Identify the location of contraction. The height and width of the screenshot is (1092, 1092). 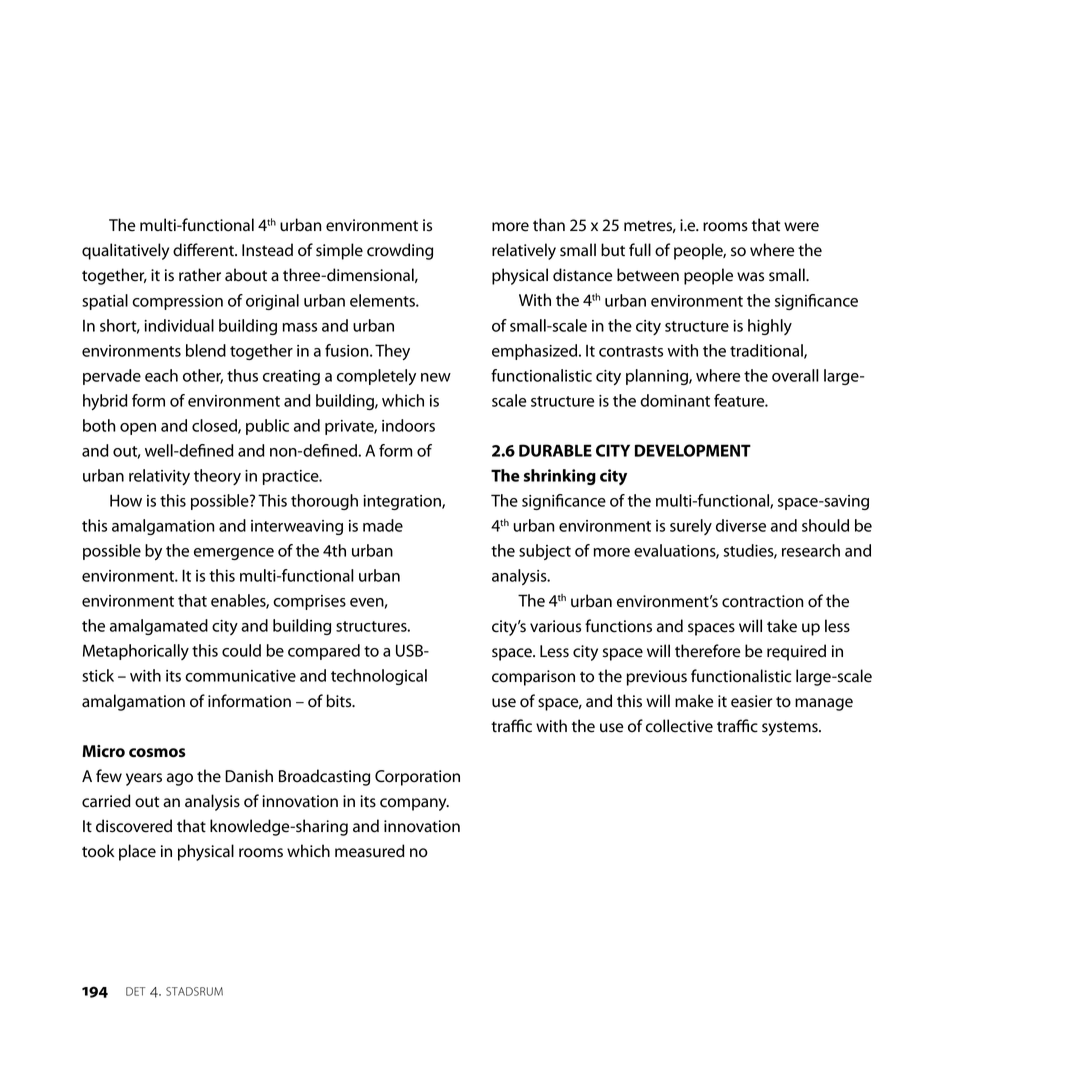
(762, 601).
